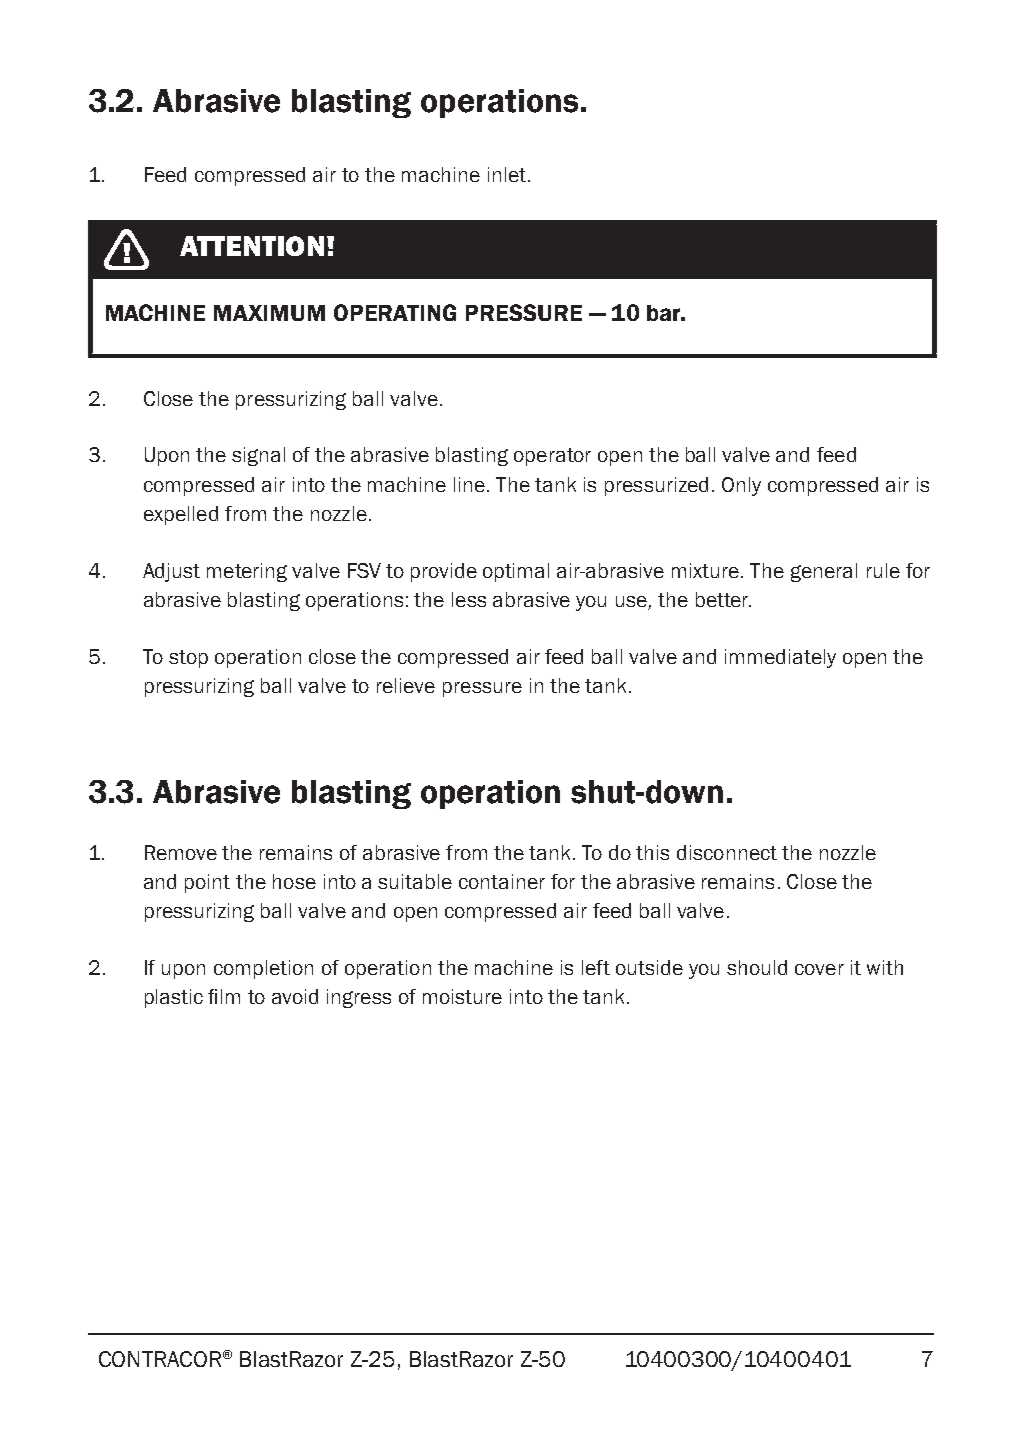  What do you see at coordinates (824, 572) in the image?
I see `general` at bounding box center [824, 572].
